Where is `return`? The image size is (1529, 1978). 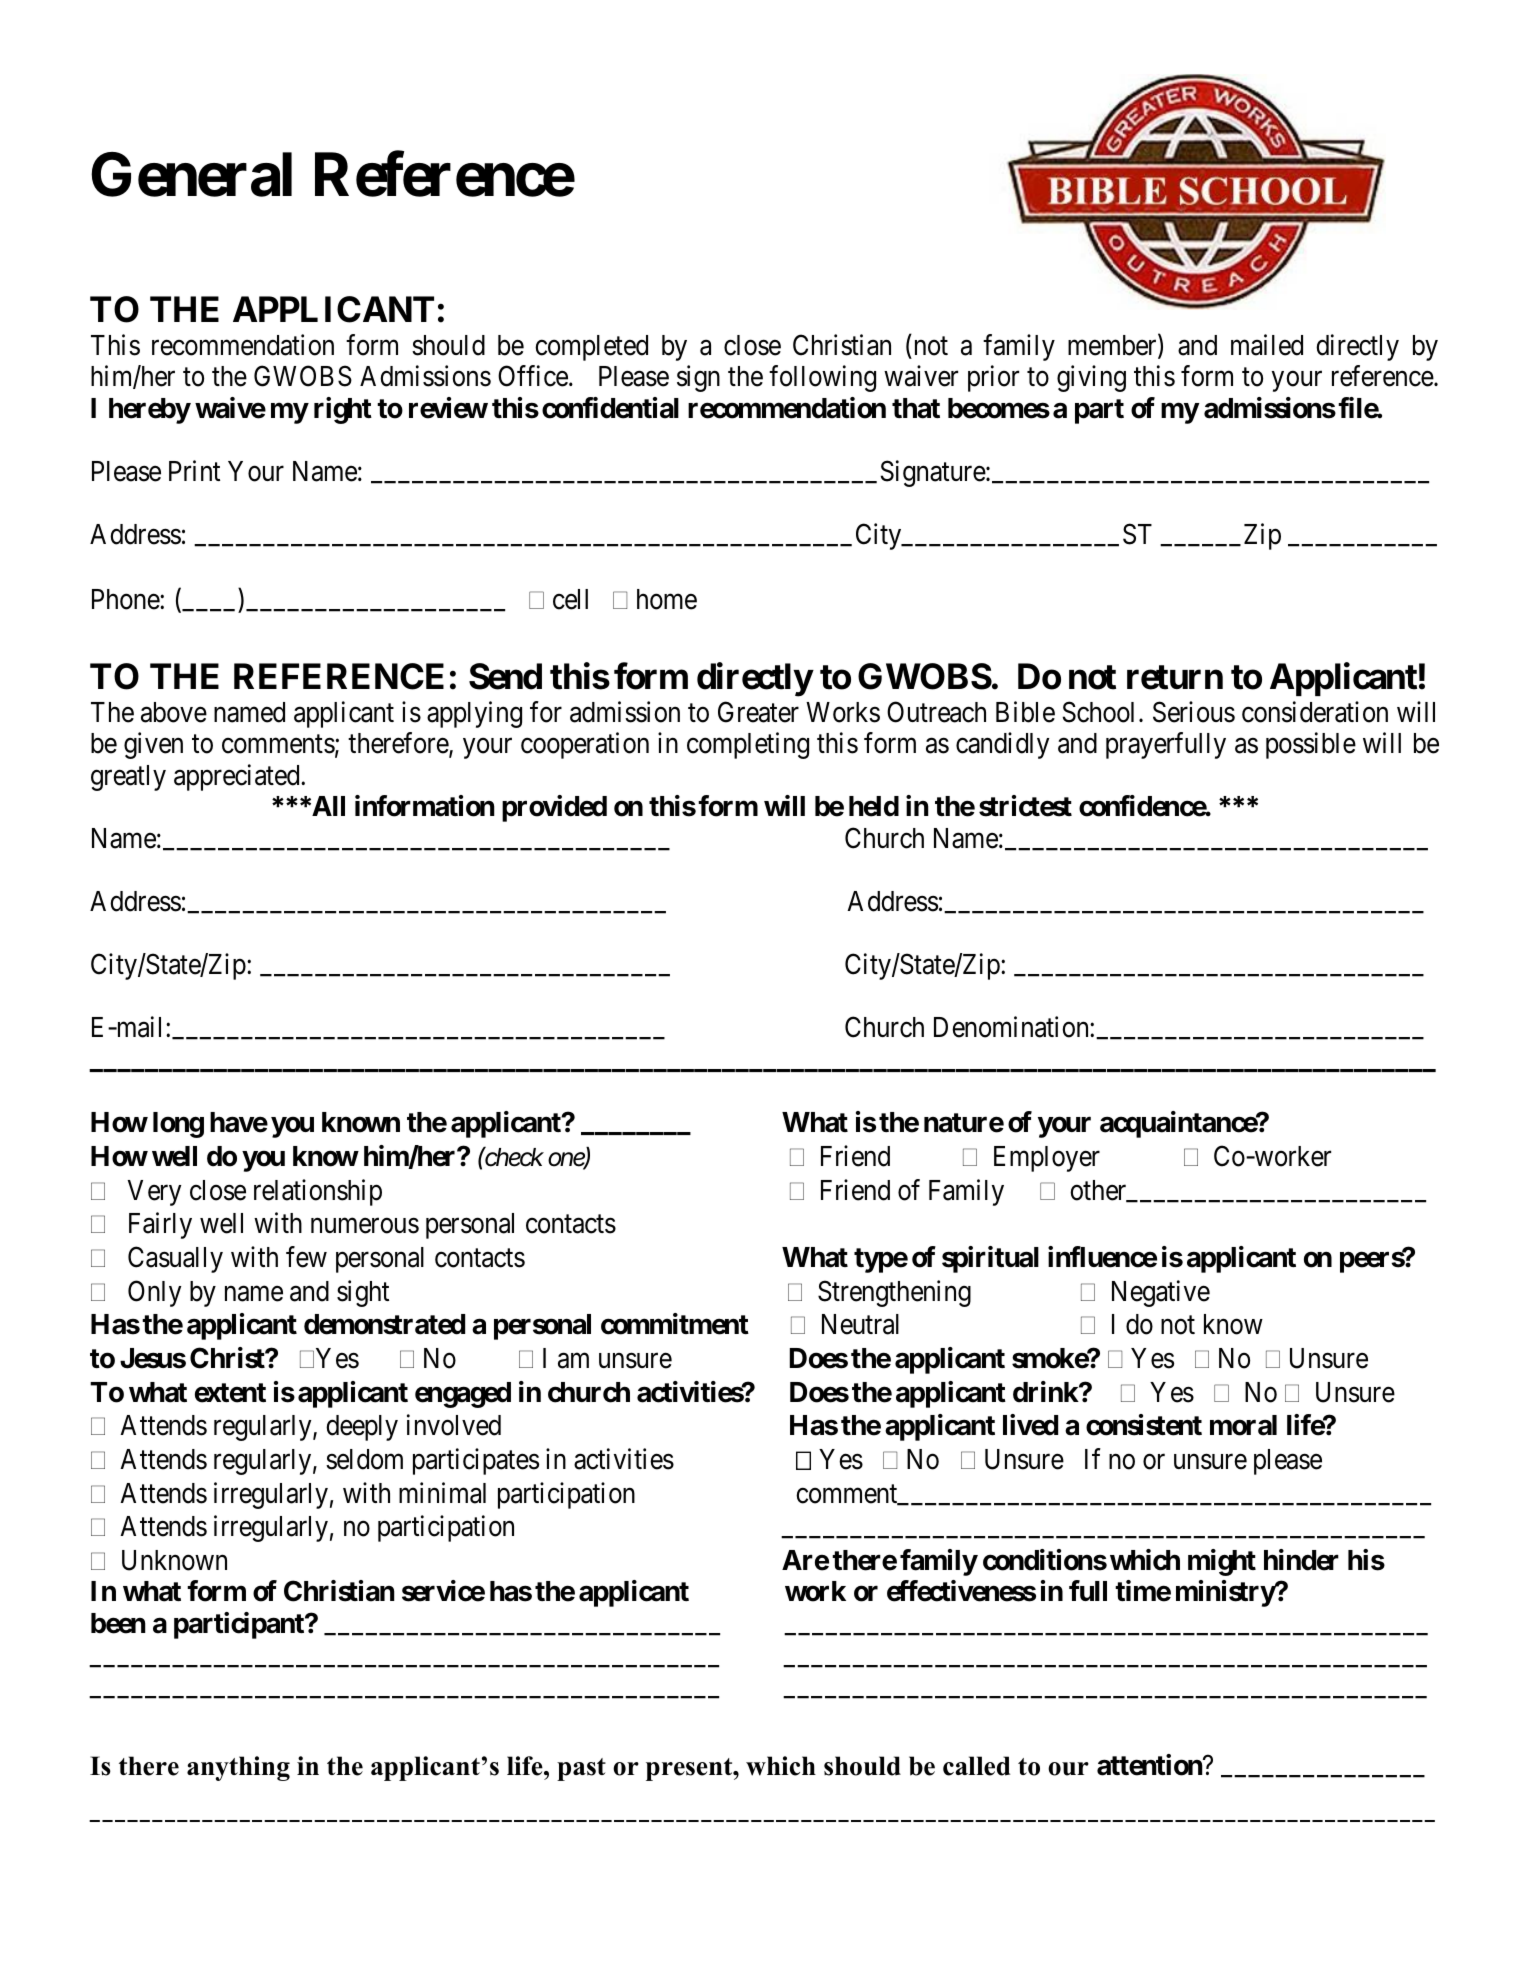
return is located at coordinates (1175, 677).
